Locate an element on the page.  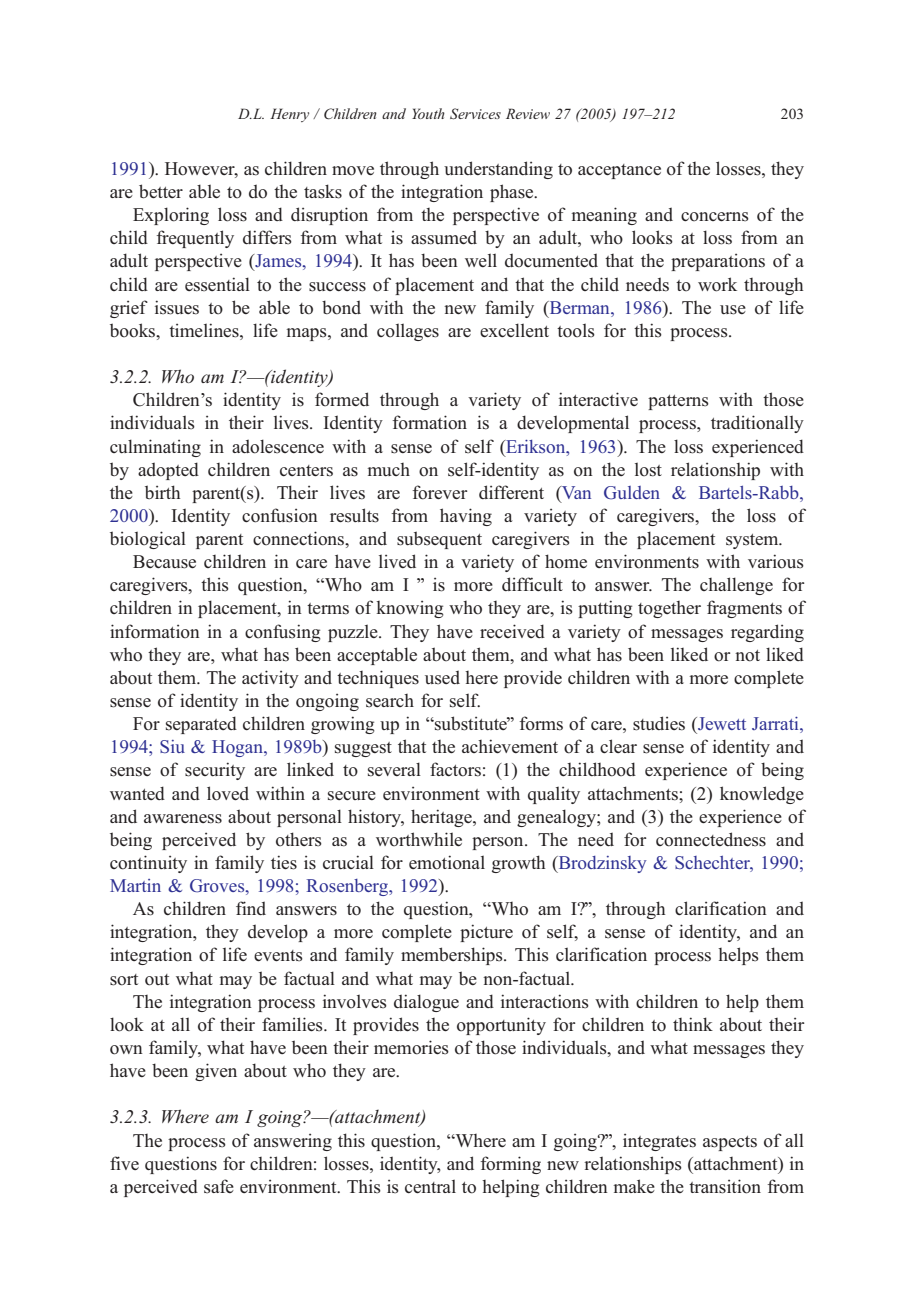
safe is located at coordinates (219, 1186).
